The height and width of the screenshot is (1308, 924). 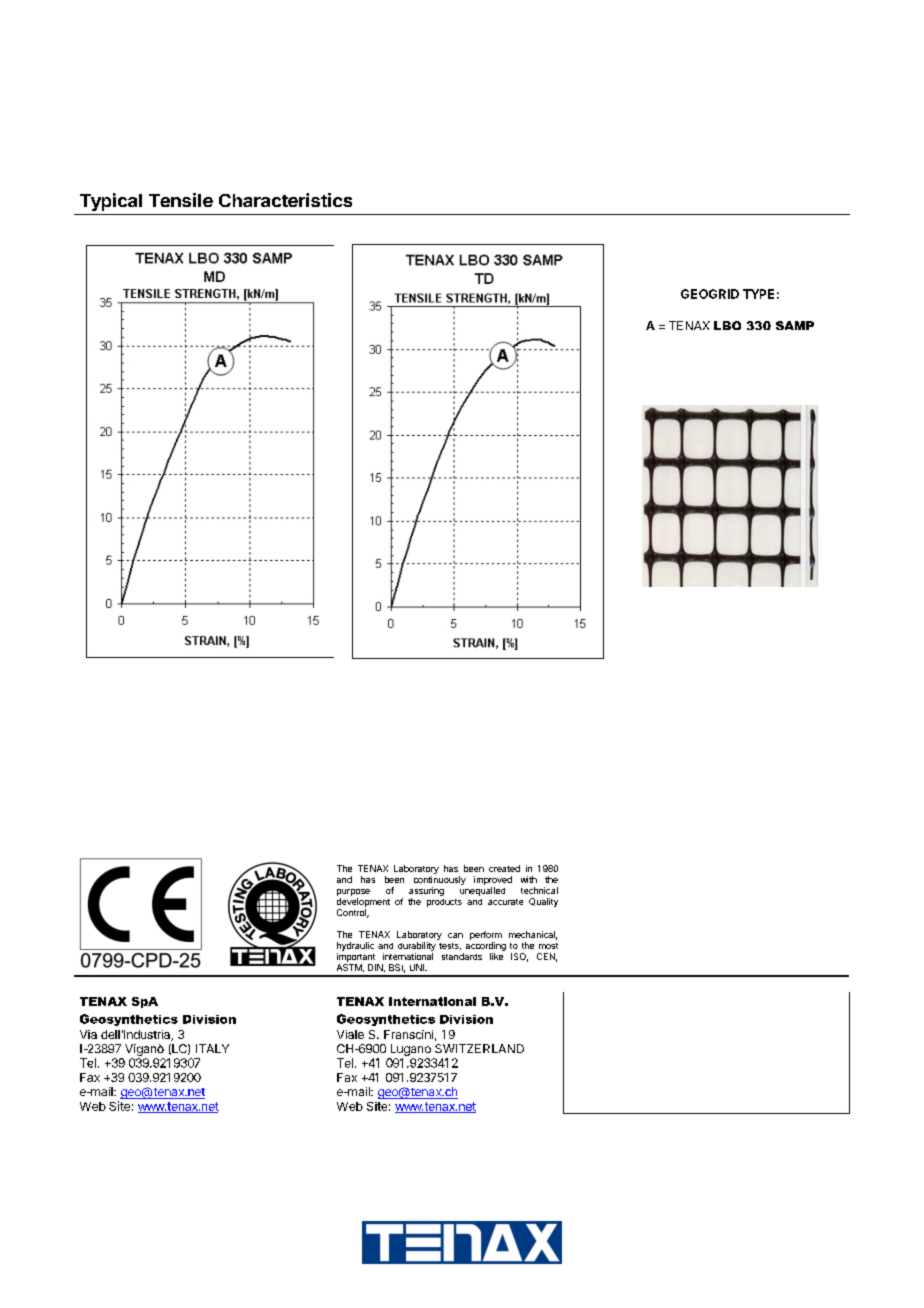 What do you see at coordinates (212, 1048) in the screenshot?
I see `ITALY` at bounding box center [212, 1048].
